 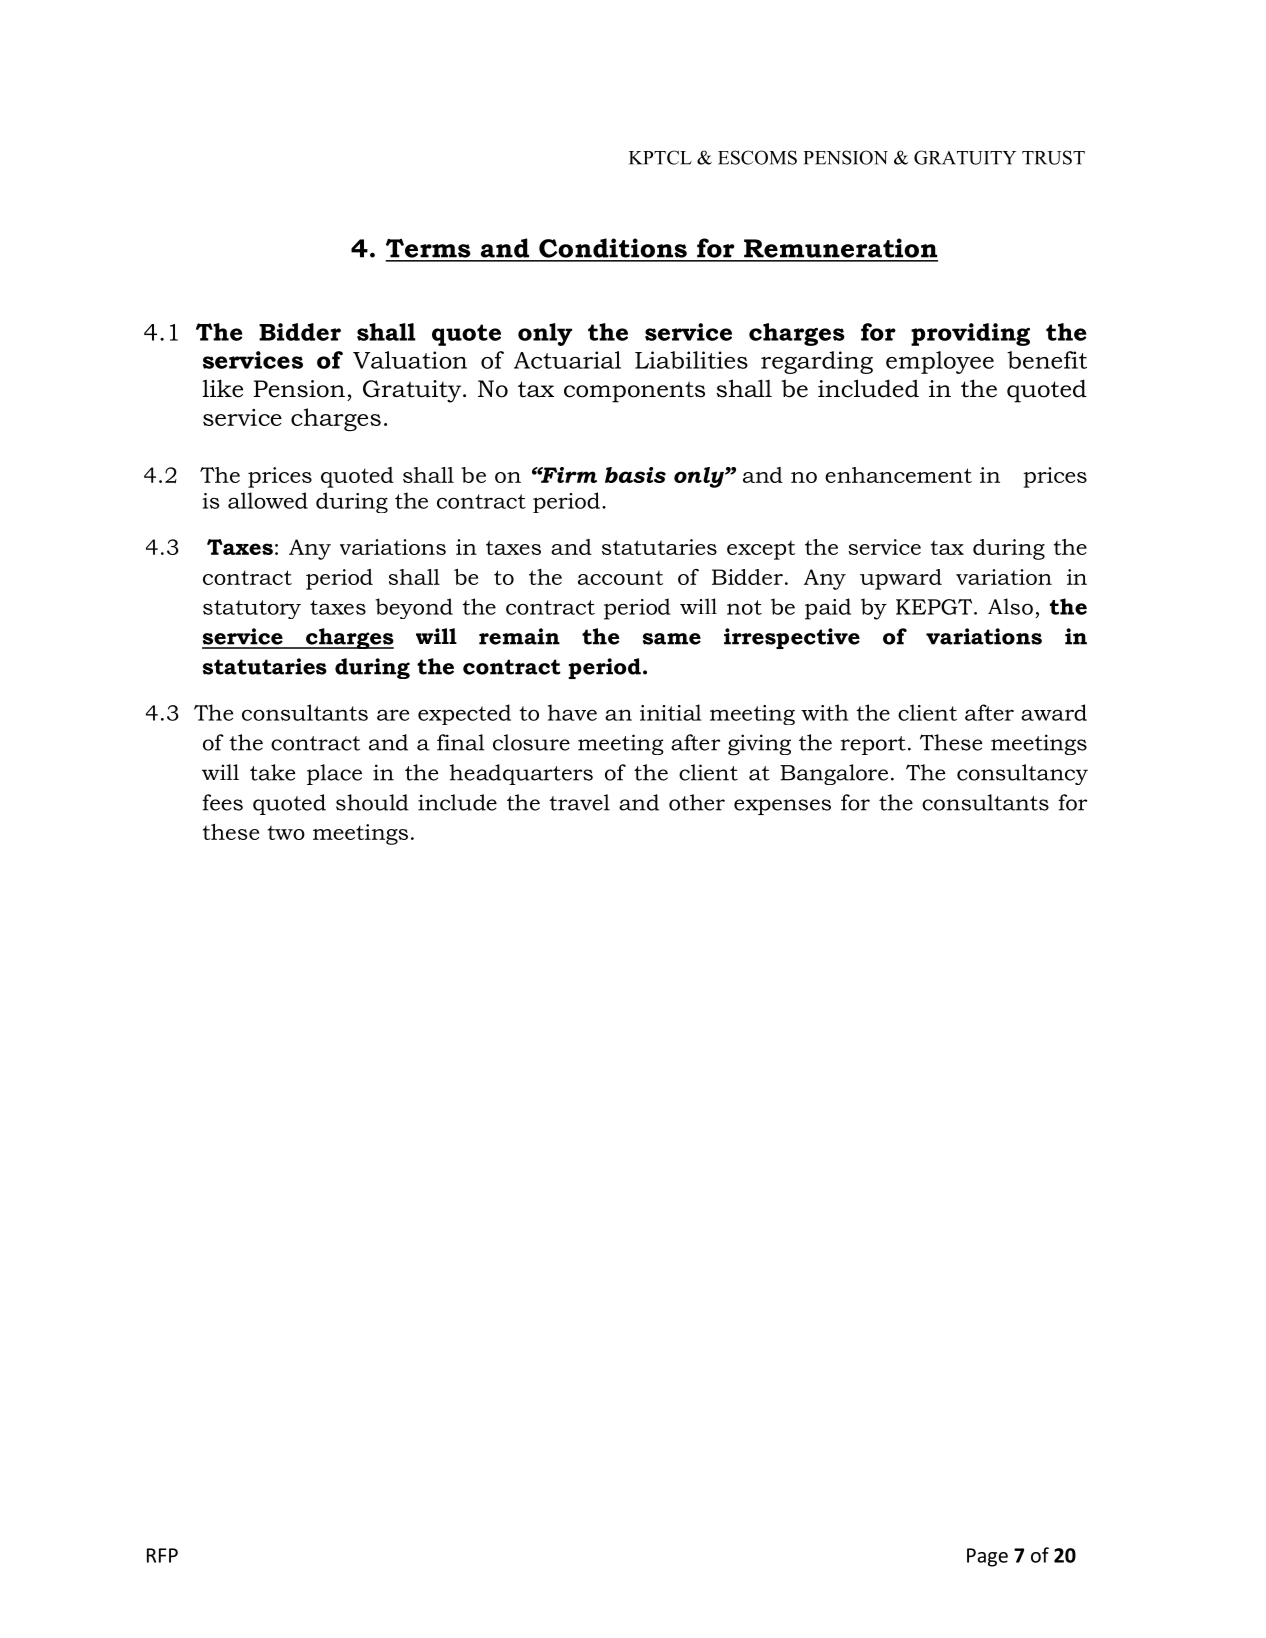 What do you see at coordinates (162, 1555) in the screenshot?
I see `RFP` at bounding box center [162, 1555].
